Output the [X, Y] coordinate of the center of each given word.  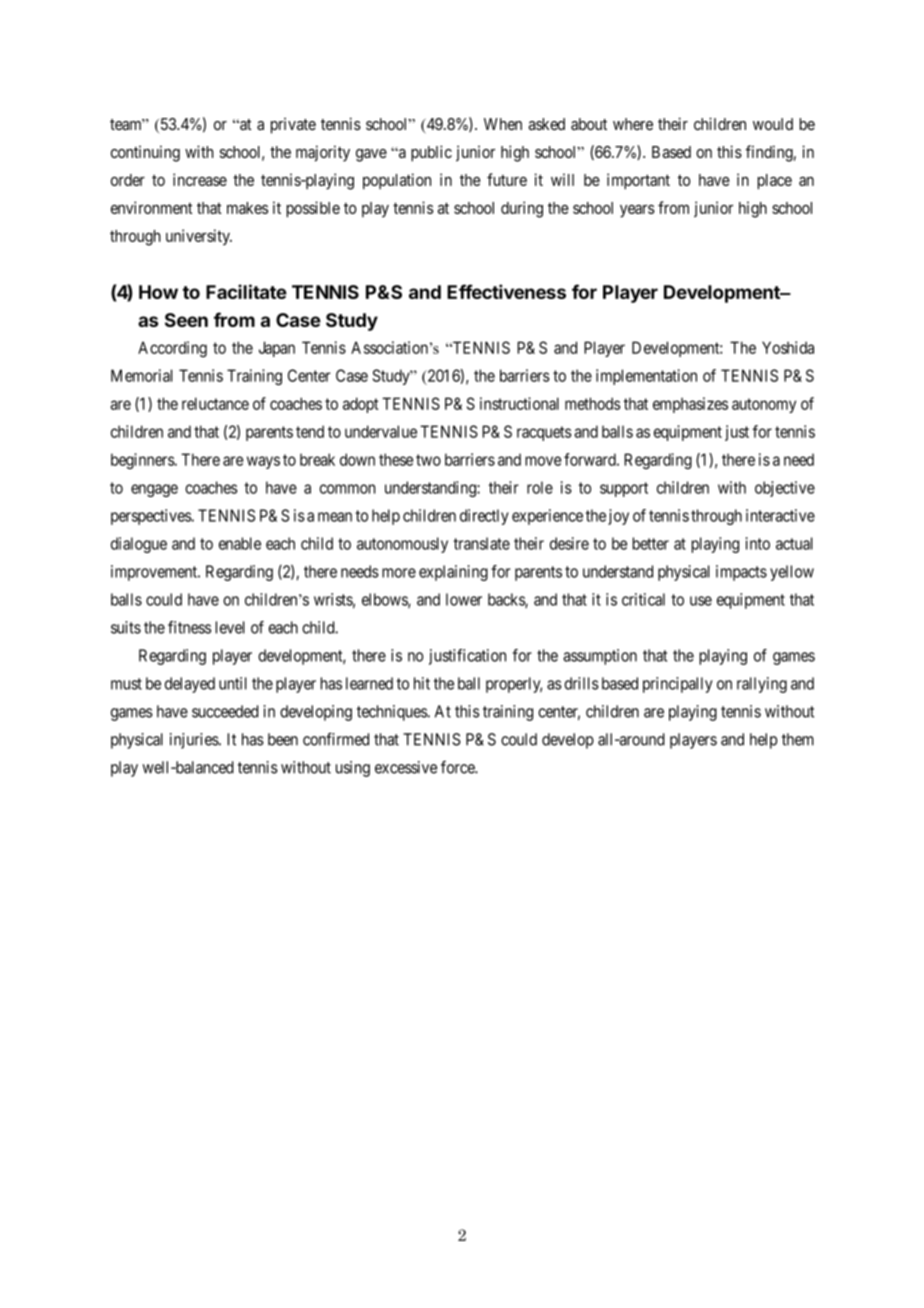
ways [263, 462]
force [458, 767]
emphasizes [690, 405]
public [431, 153]
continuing [145, 153]
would [773, 124]
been [283, 739]
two [428, 460]
